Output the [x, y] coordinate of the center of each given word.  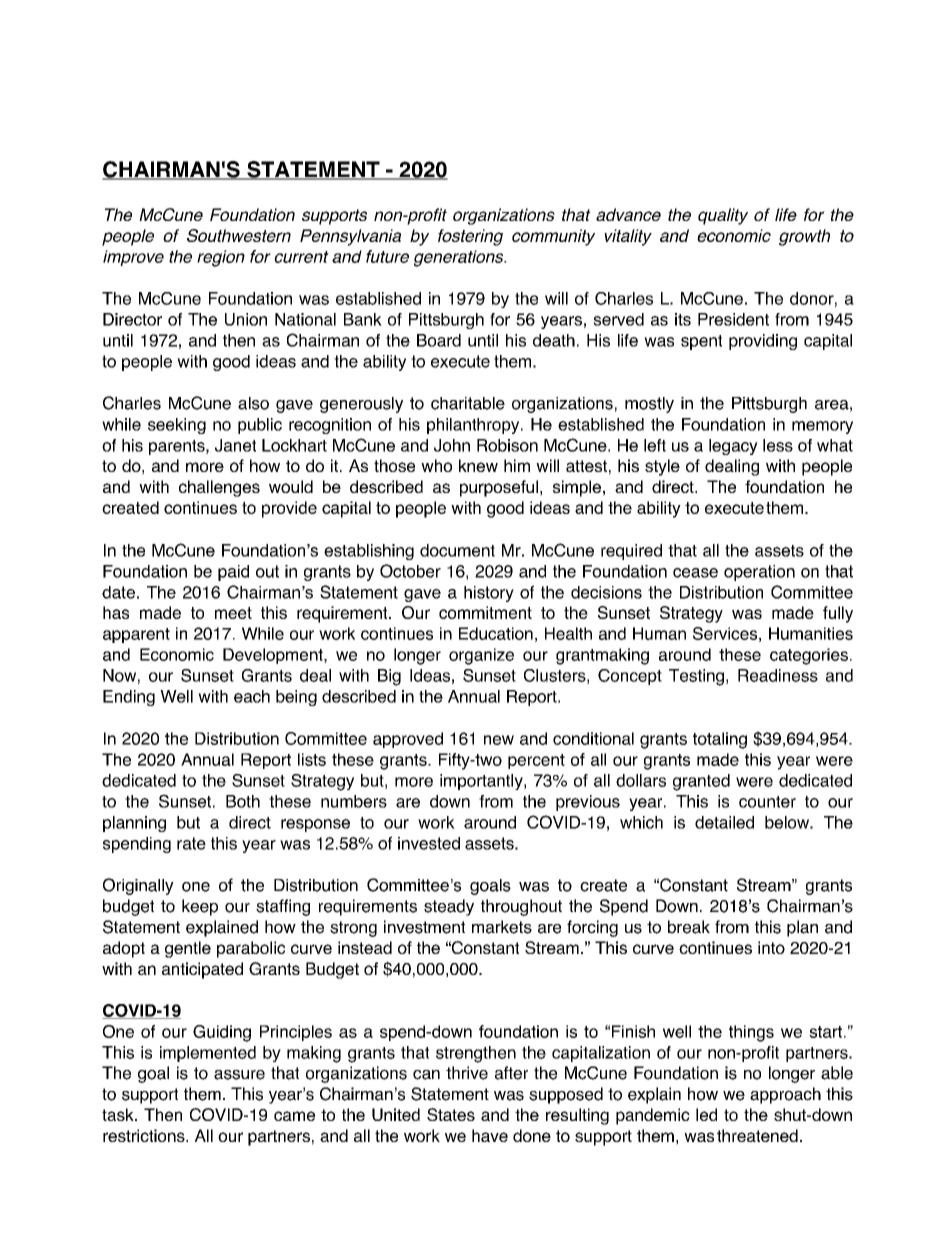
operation [759, 573]
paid [233, 573]
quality [723, 216]
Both [243, 801]
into [771, 947]
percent [536, 761]
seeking [177, 426]
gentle [188, 949]
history [489, 594]
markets [502, 927]
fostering [470, 237]
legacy [733, 447]
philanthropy [474, 426]
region [221, 258]
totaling [720, 740]
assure [239, 1075]
